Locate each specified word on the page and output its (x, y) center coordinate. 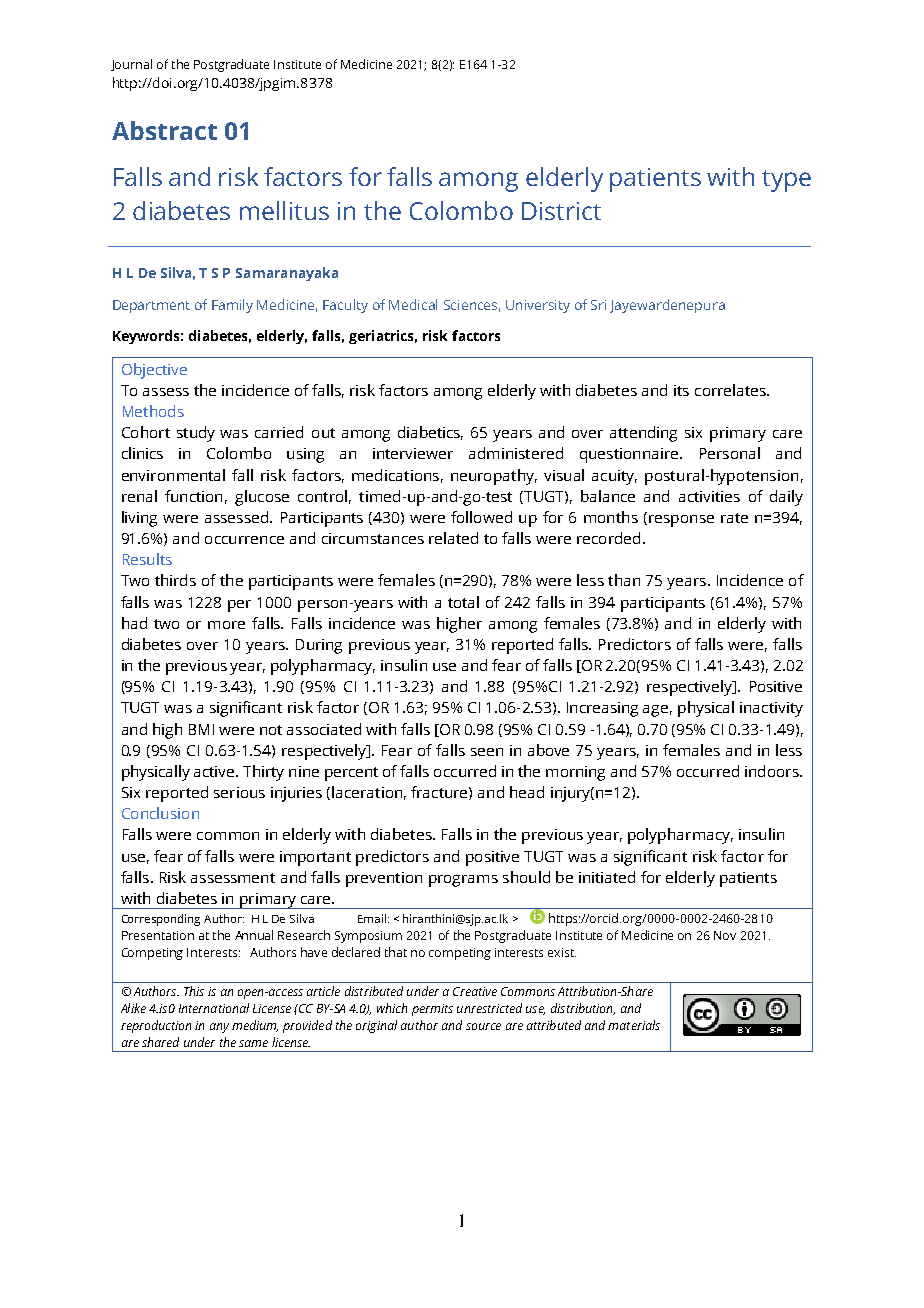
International (214, 1008)
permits (432, 1010)
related (453, 538)
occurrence (244, 540)
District (561, 211)
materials (634, 1025)
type (786, 181)
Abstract (164, 130)
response (681, 521)
